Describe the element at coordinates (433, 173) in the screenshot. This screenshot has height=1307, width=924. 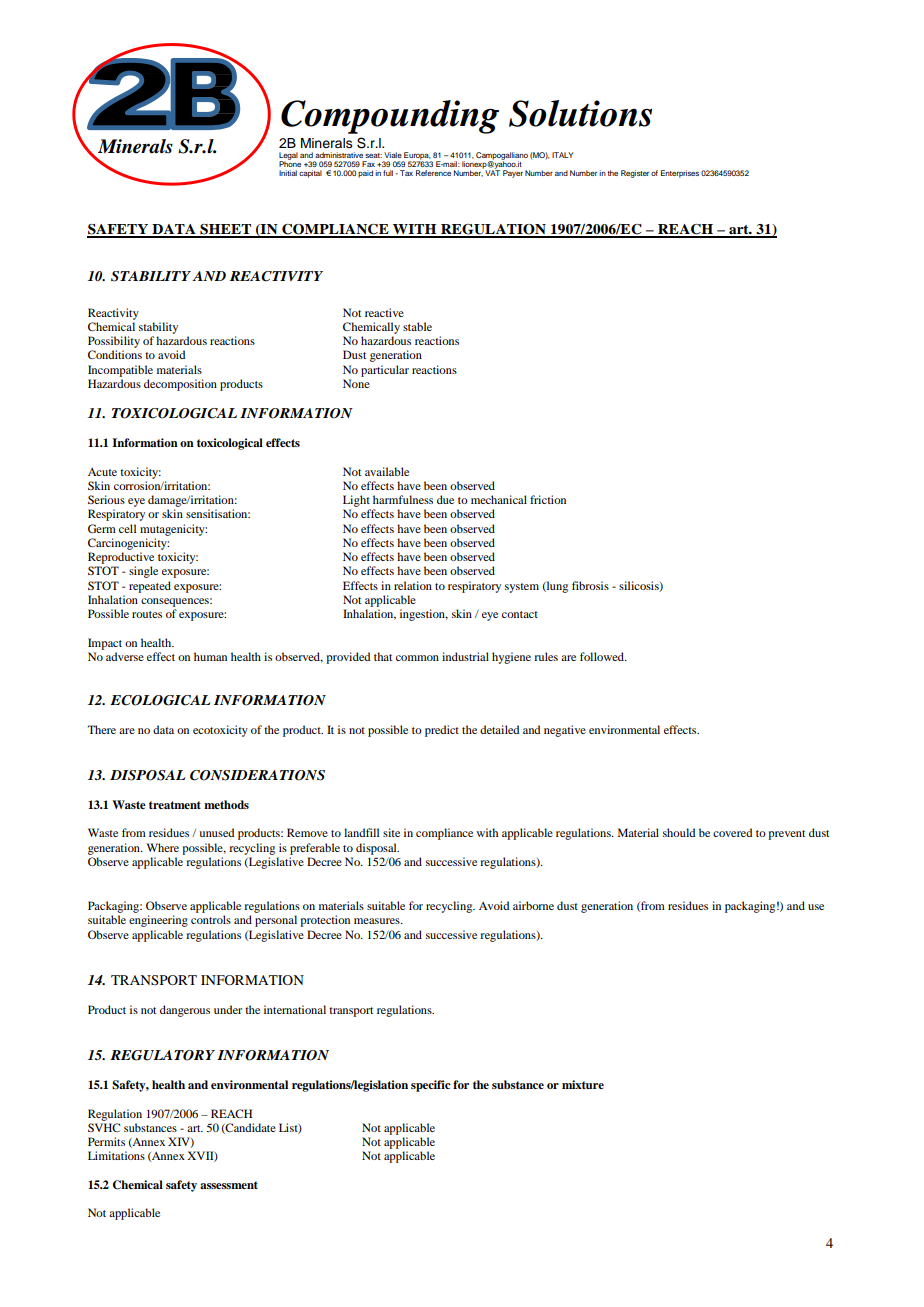
I see `Reference` at that location.
